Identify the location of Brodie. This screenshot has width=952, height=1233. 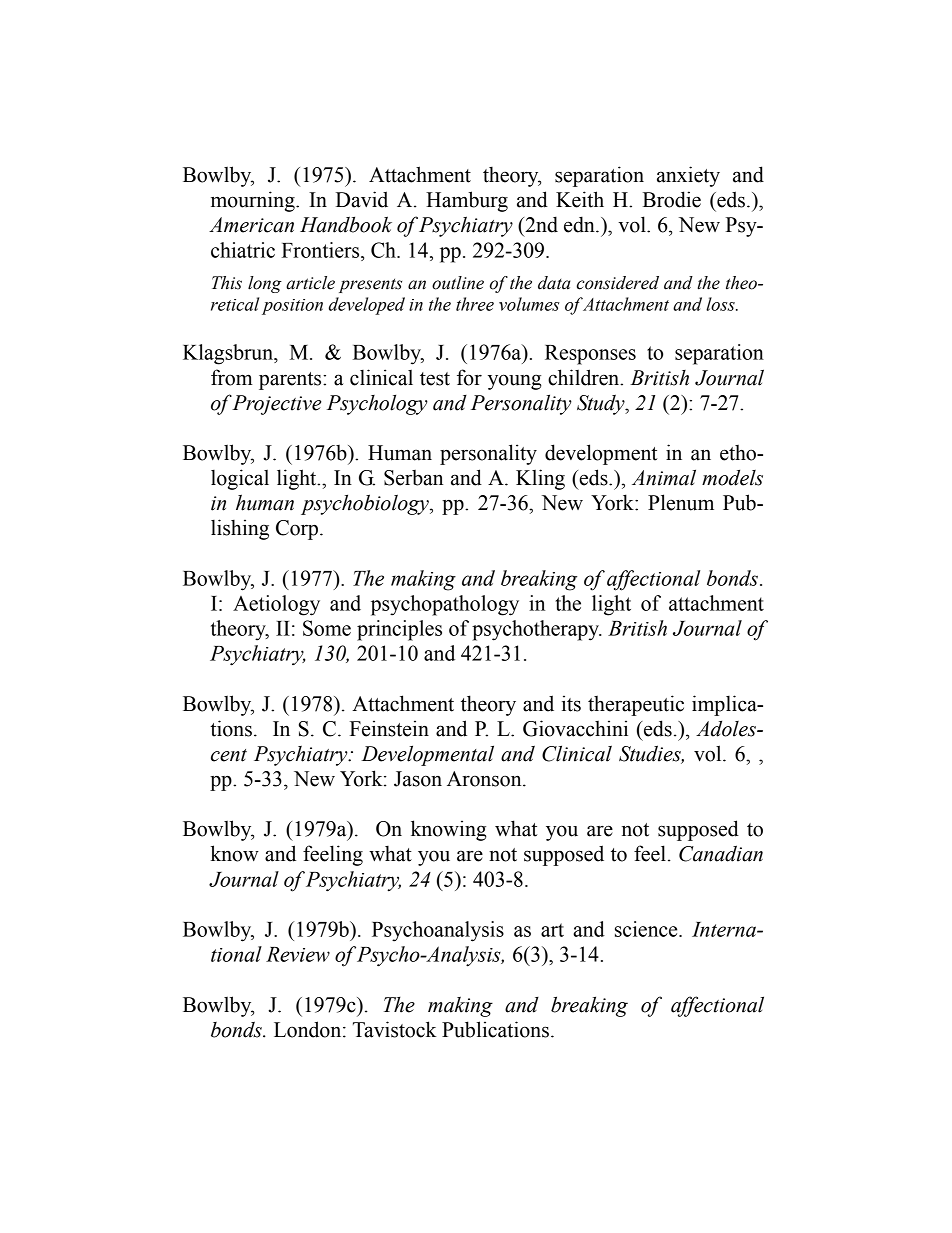
(672, 199).
